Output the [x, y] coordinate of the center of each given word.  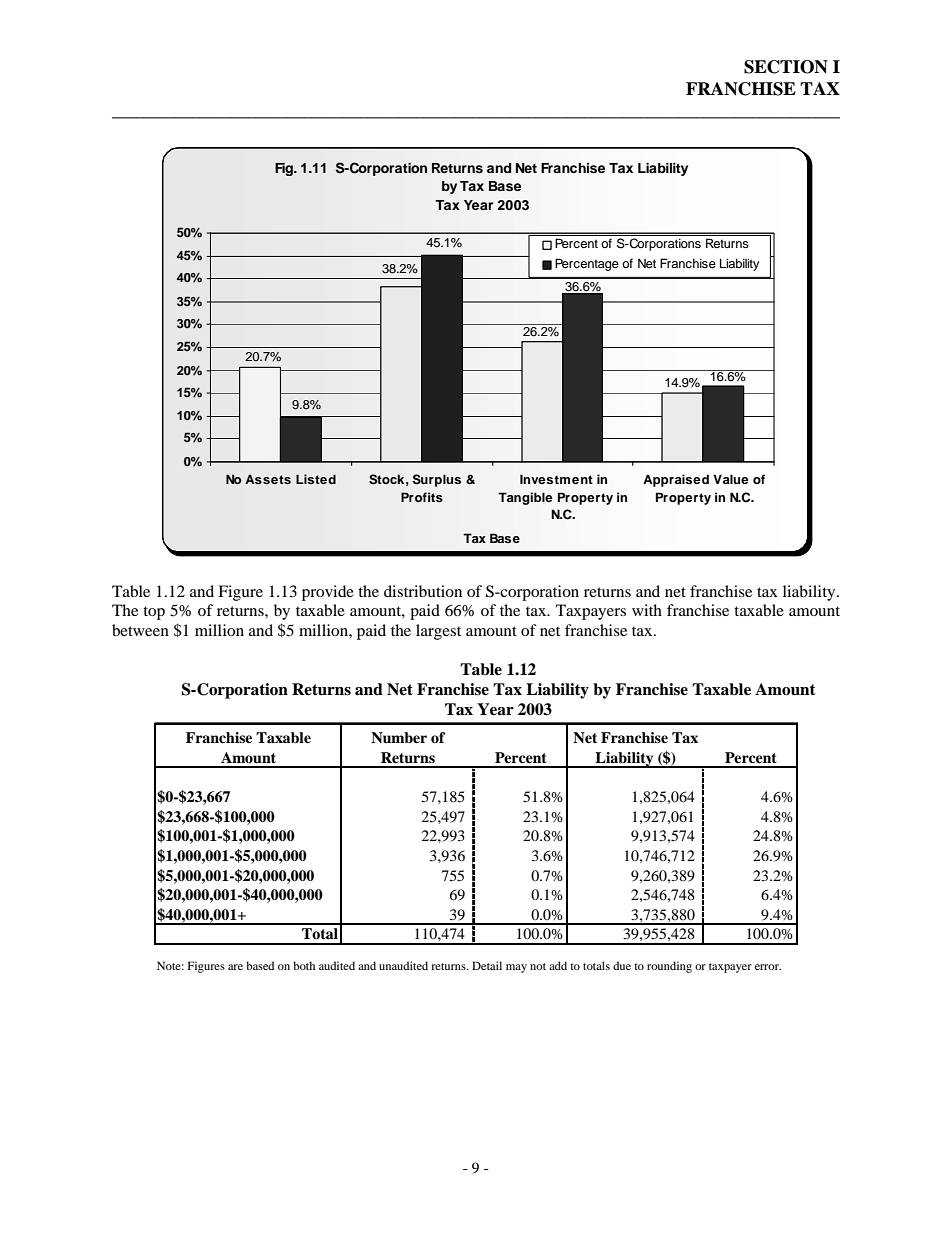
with [647, 610]
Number [399, 737]
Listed [316, 479]
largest [438, 632]
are [235, 967]
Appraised [676, 480]
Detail [487, 965]
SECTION [786, 67]
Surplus [437, 480]
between [140, 630]
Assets [268, 479]
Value [730, 479]
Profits [422, 497]
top [154, 613]
